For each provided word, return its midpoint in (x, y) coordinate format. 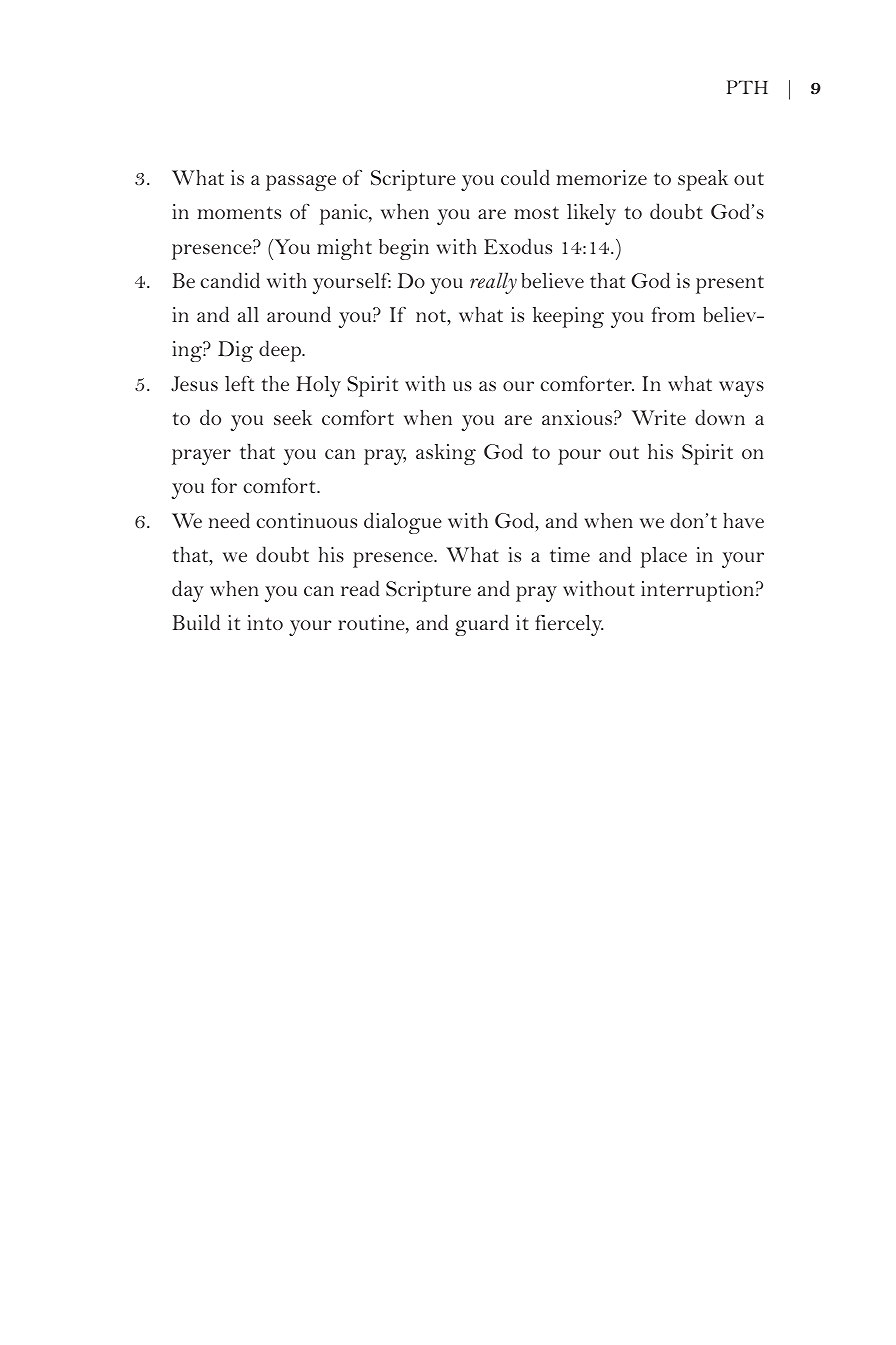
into (265, 622)
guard (482, 625)
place (663, 557)
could (525, 177)
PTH (747, 87)
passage (301, 183)
